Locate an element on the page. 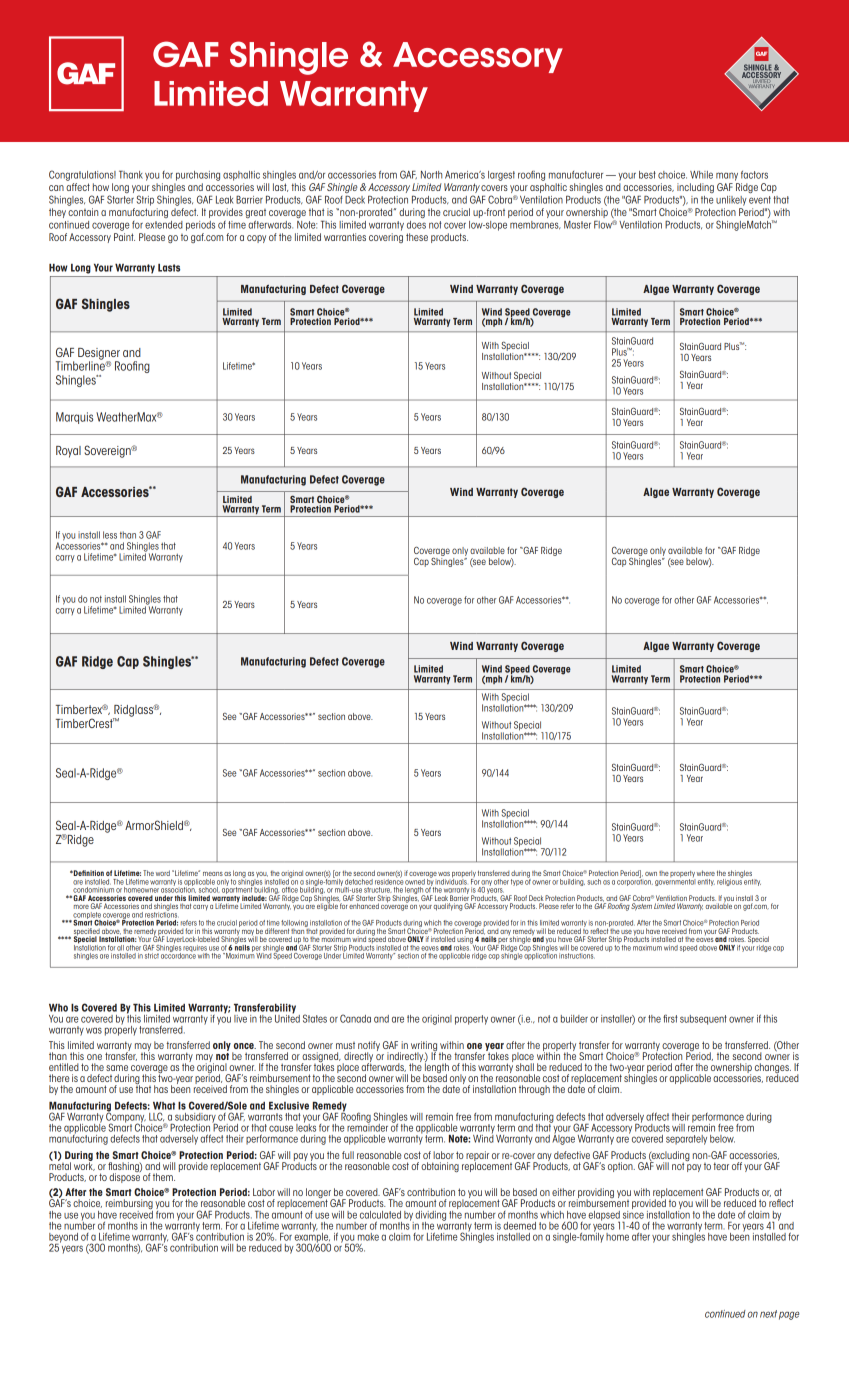  detached is located at coordinates (358, 882).
